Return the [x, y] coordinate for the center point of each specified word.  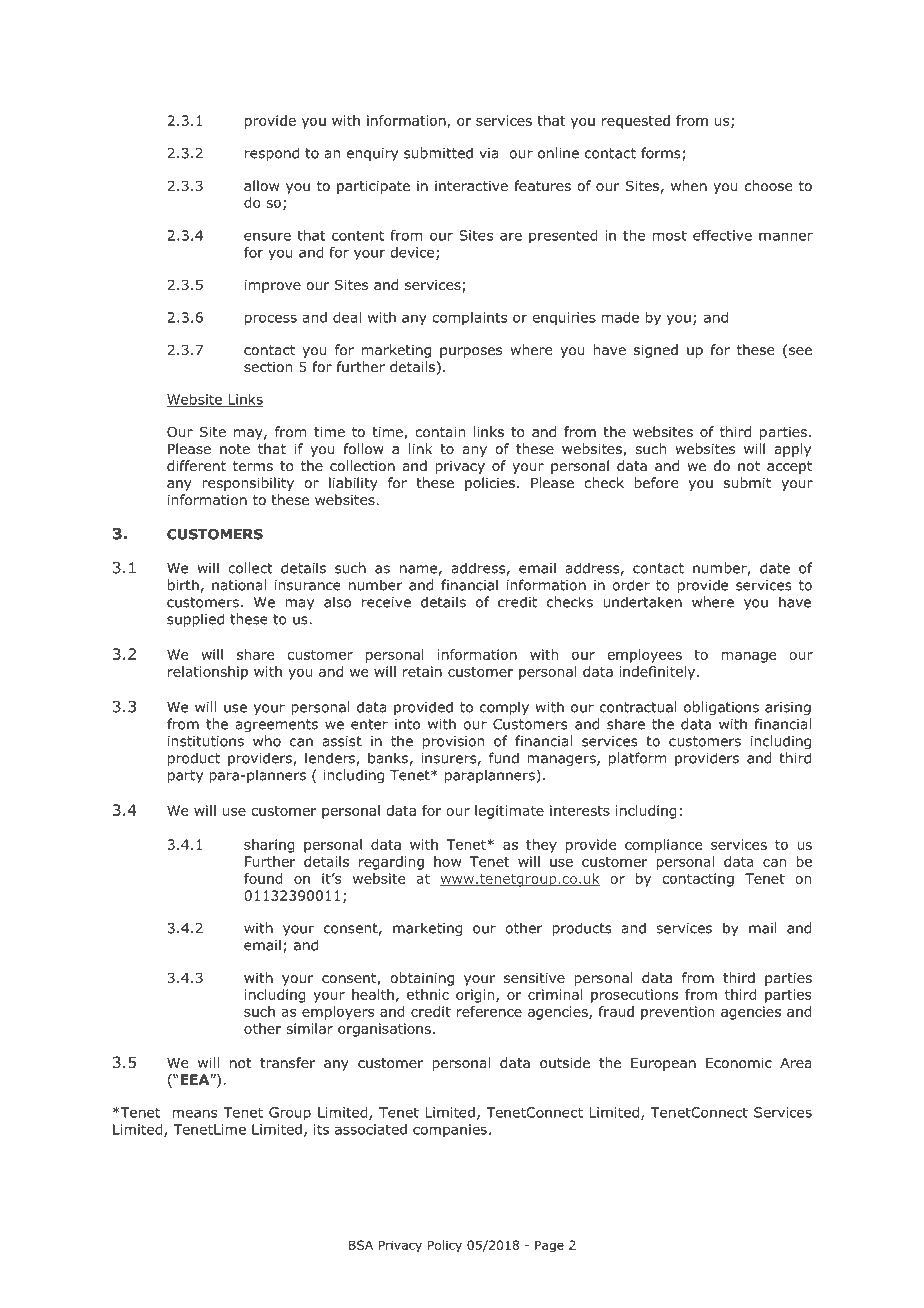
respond [272, 154]
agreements [276, 725]
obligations [721, 708]
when [689, 185]
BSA [361, 1245]
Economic [739, 1063]
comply [504, 708]
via [488, 153]
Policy [445, 1246]
